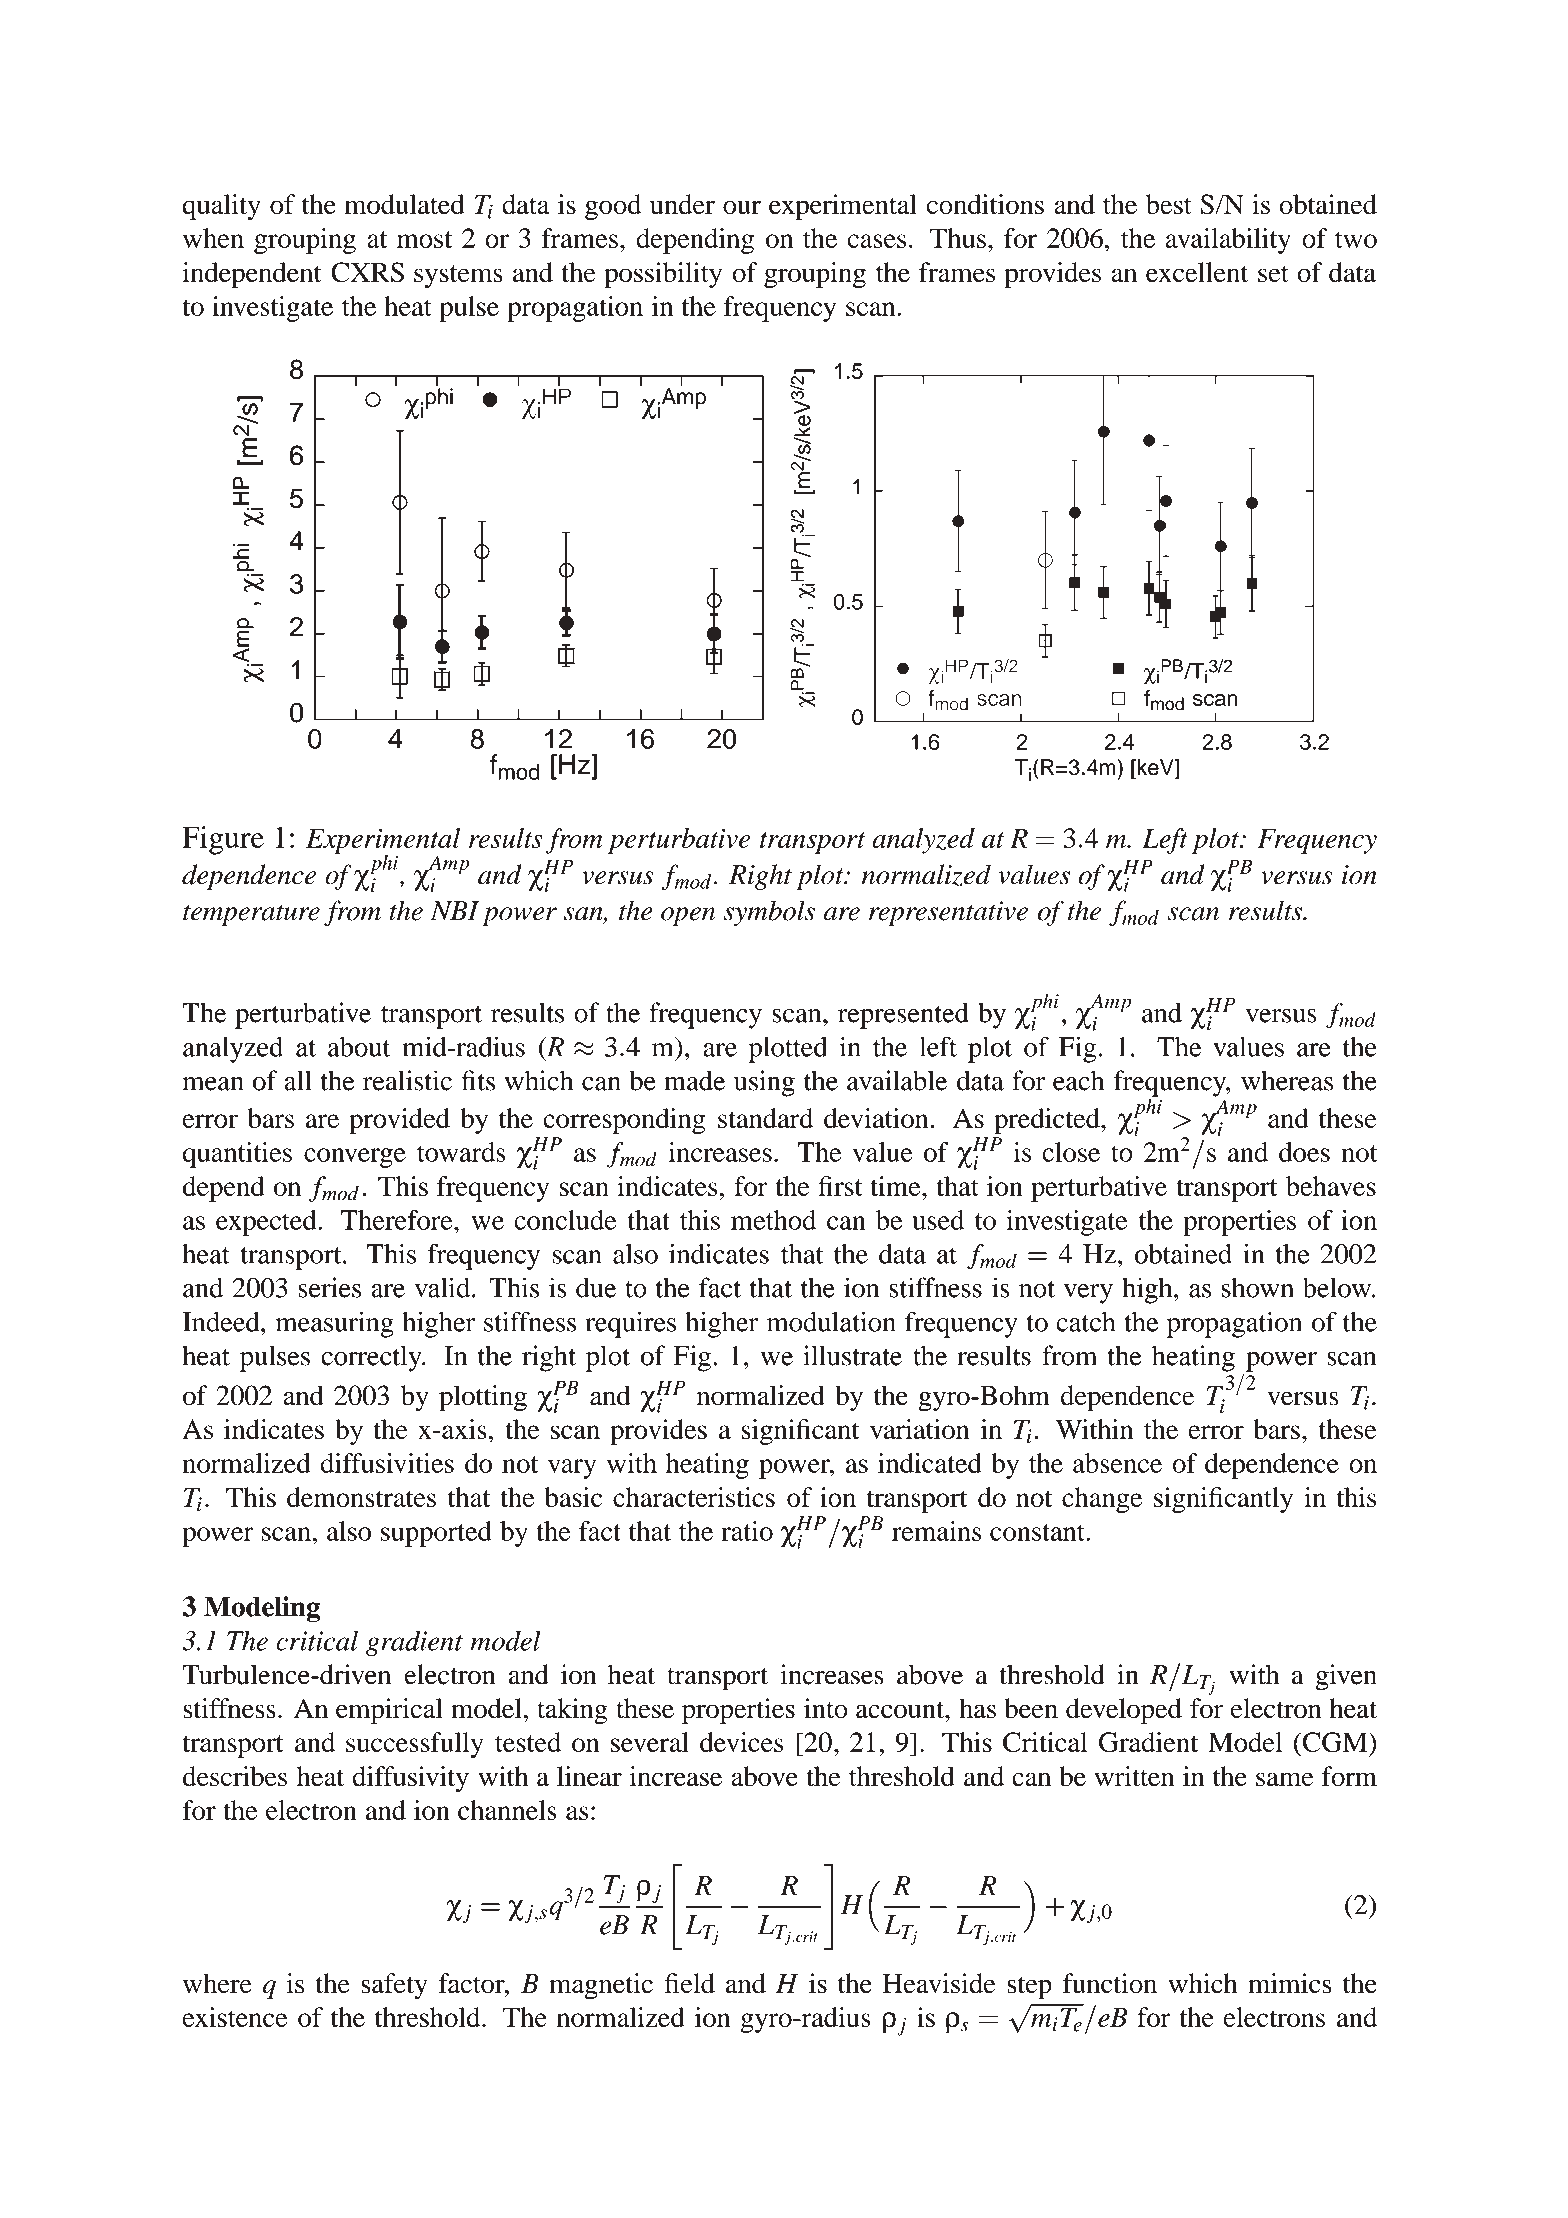 This screenshot has width=1568, height=2218. What do you see at coordinates (1228, 241) in the screenshot?
I see `availability` at bounding box center [1228, 241].
